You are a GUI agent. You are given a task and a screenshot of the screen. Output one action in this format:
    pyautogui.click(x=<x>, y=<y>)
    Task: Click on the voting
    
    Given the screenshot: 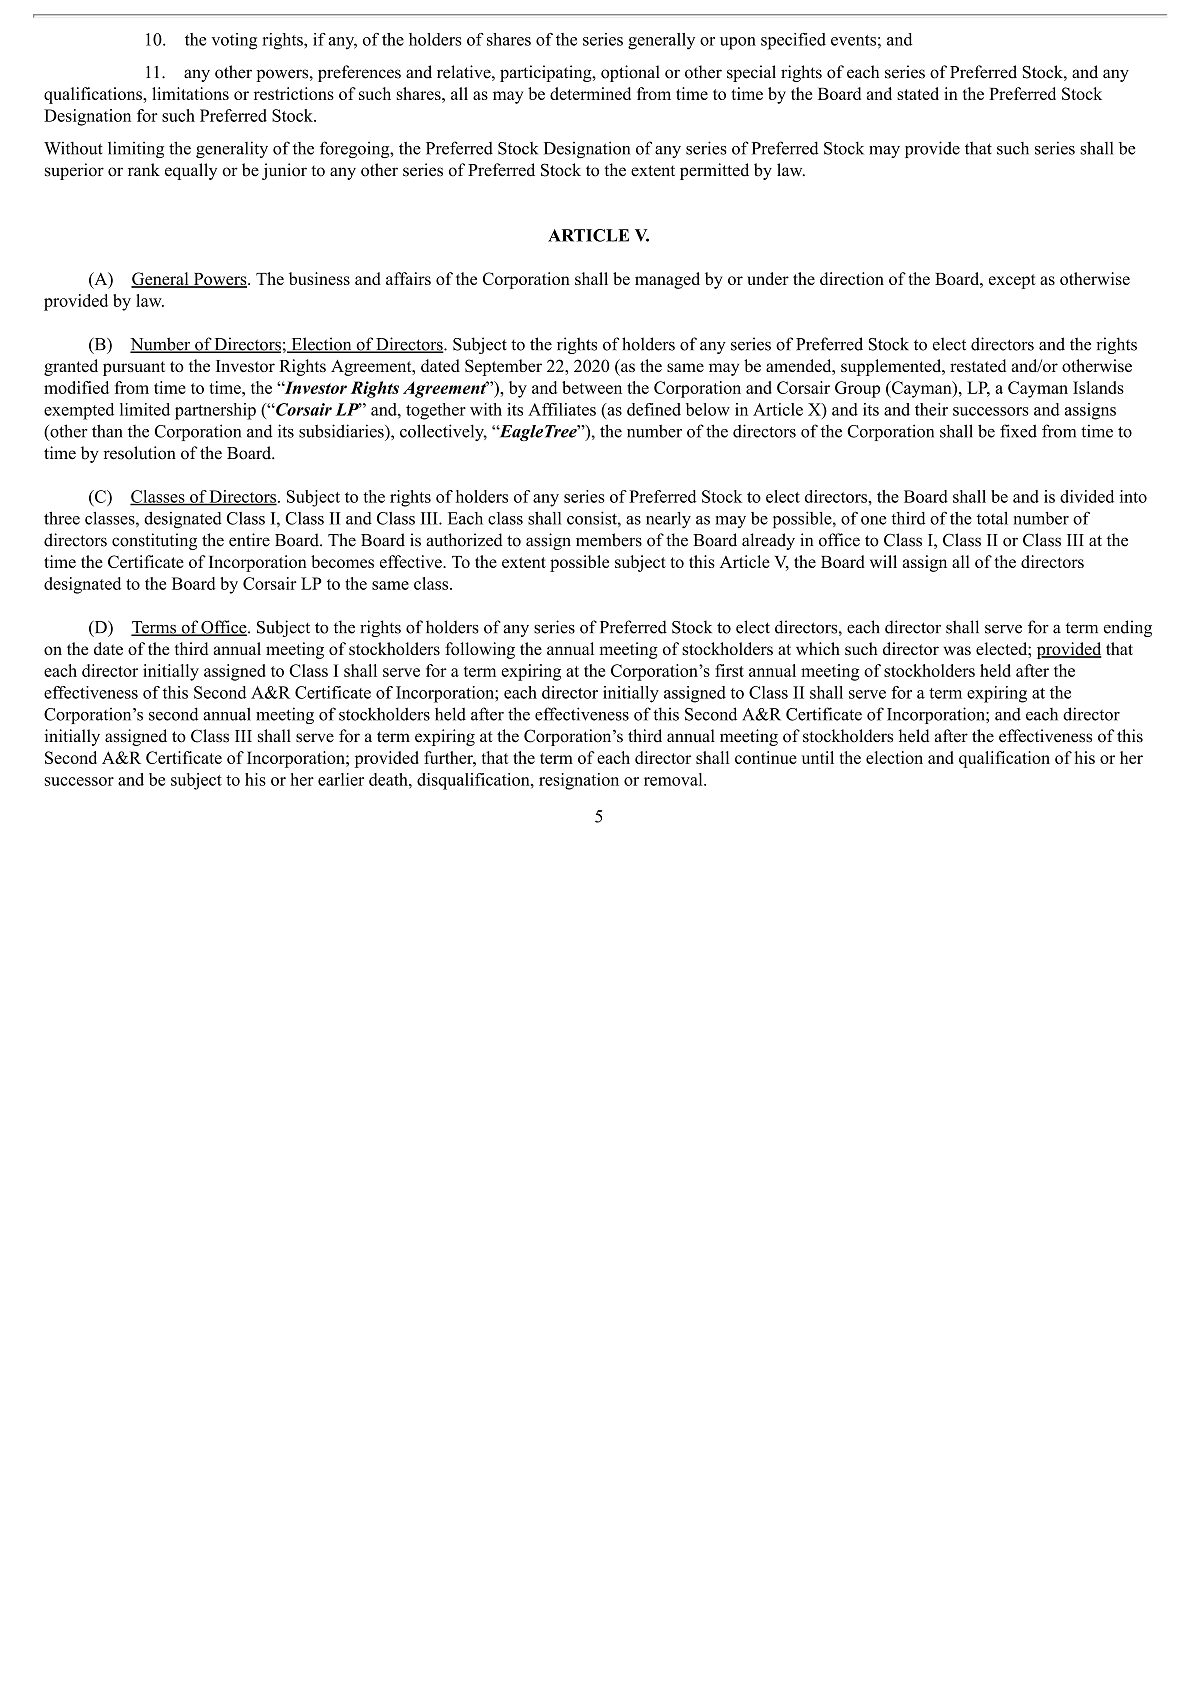 What is the action you would take?
    pyautogui.click(x=234, y=41)
